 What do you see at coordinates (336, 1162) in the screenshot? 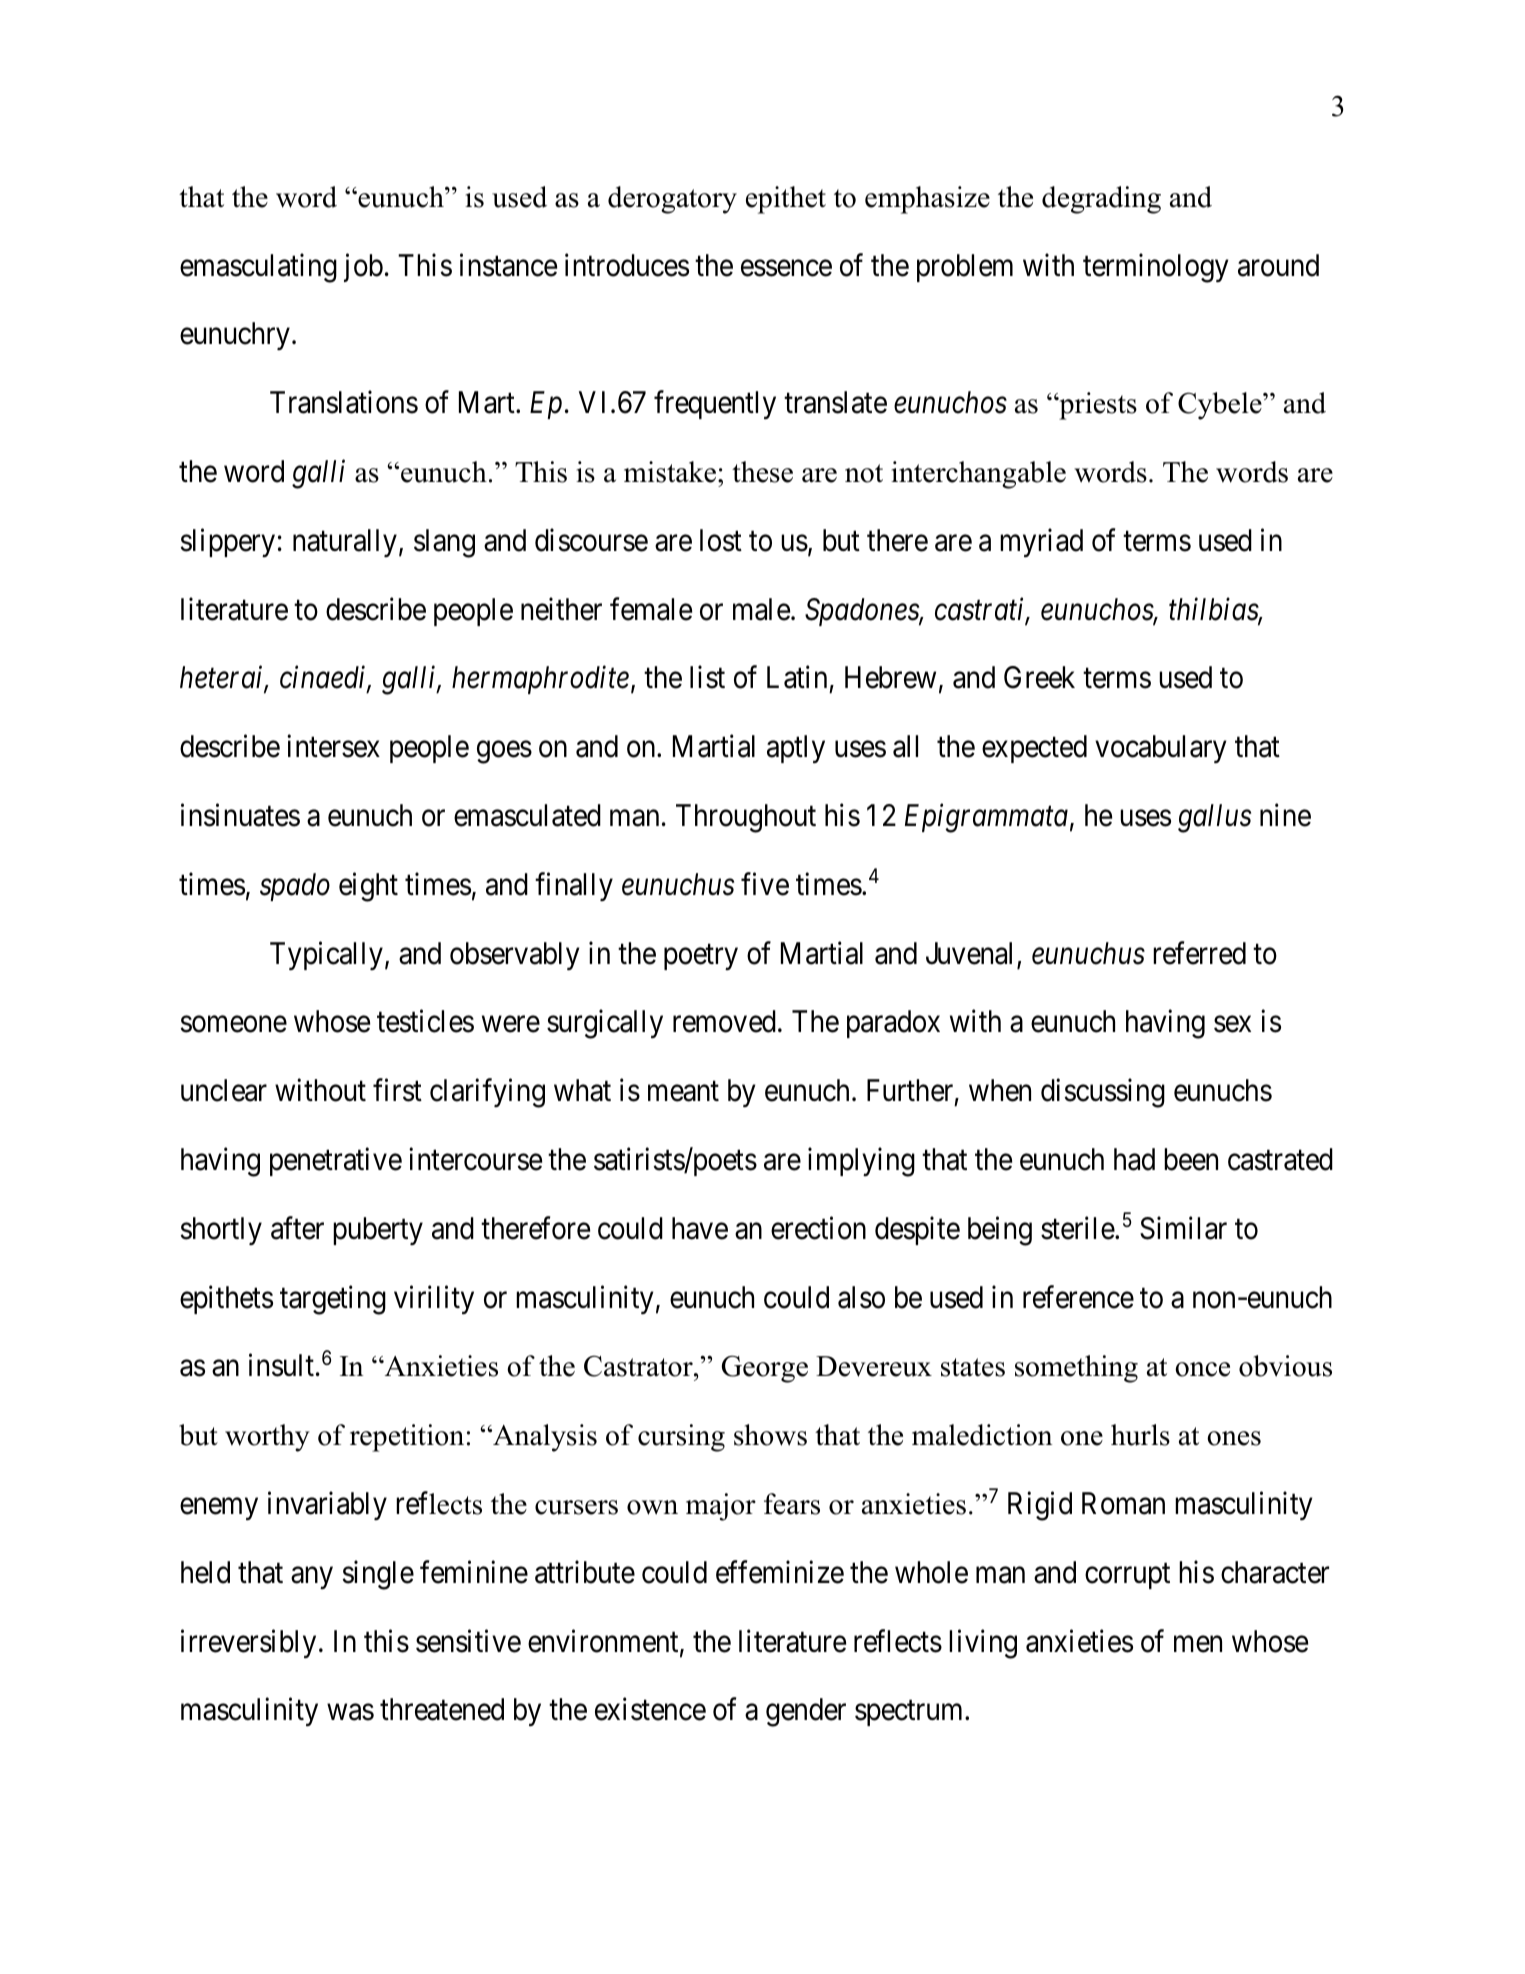
I see `penetrative` at bounding box center [336, 1162].
